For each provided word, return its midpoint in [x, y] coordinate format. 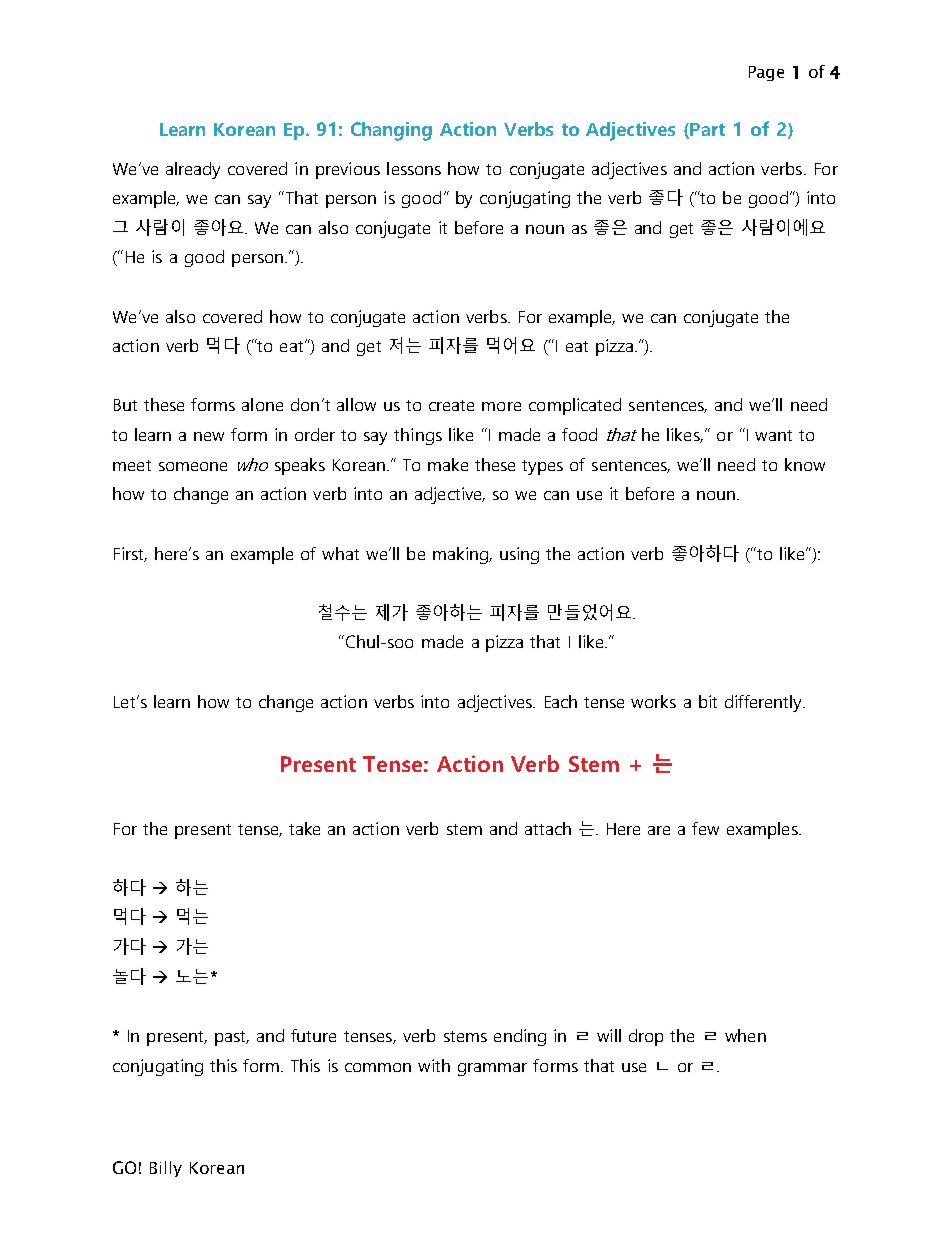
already [193, 170]
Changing [391, 131]
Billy [166, 1169]
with [434, 1065]
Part [707, 129]
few [705, 828]
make [448, 464]
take [304, 828]
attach [548, 828]
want [773, 435]
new [209, 436]
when [745, 1035]
